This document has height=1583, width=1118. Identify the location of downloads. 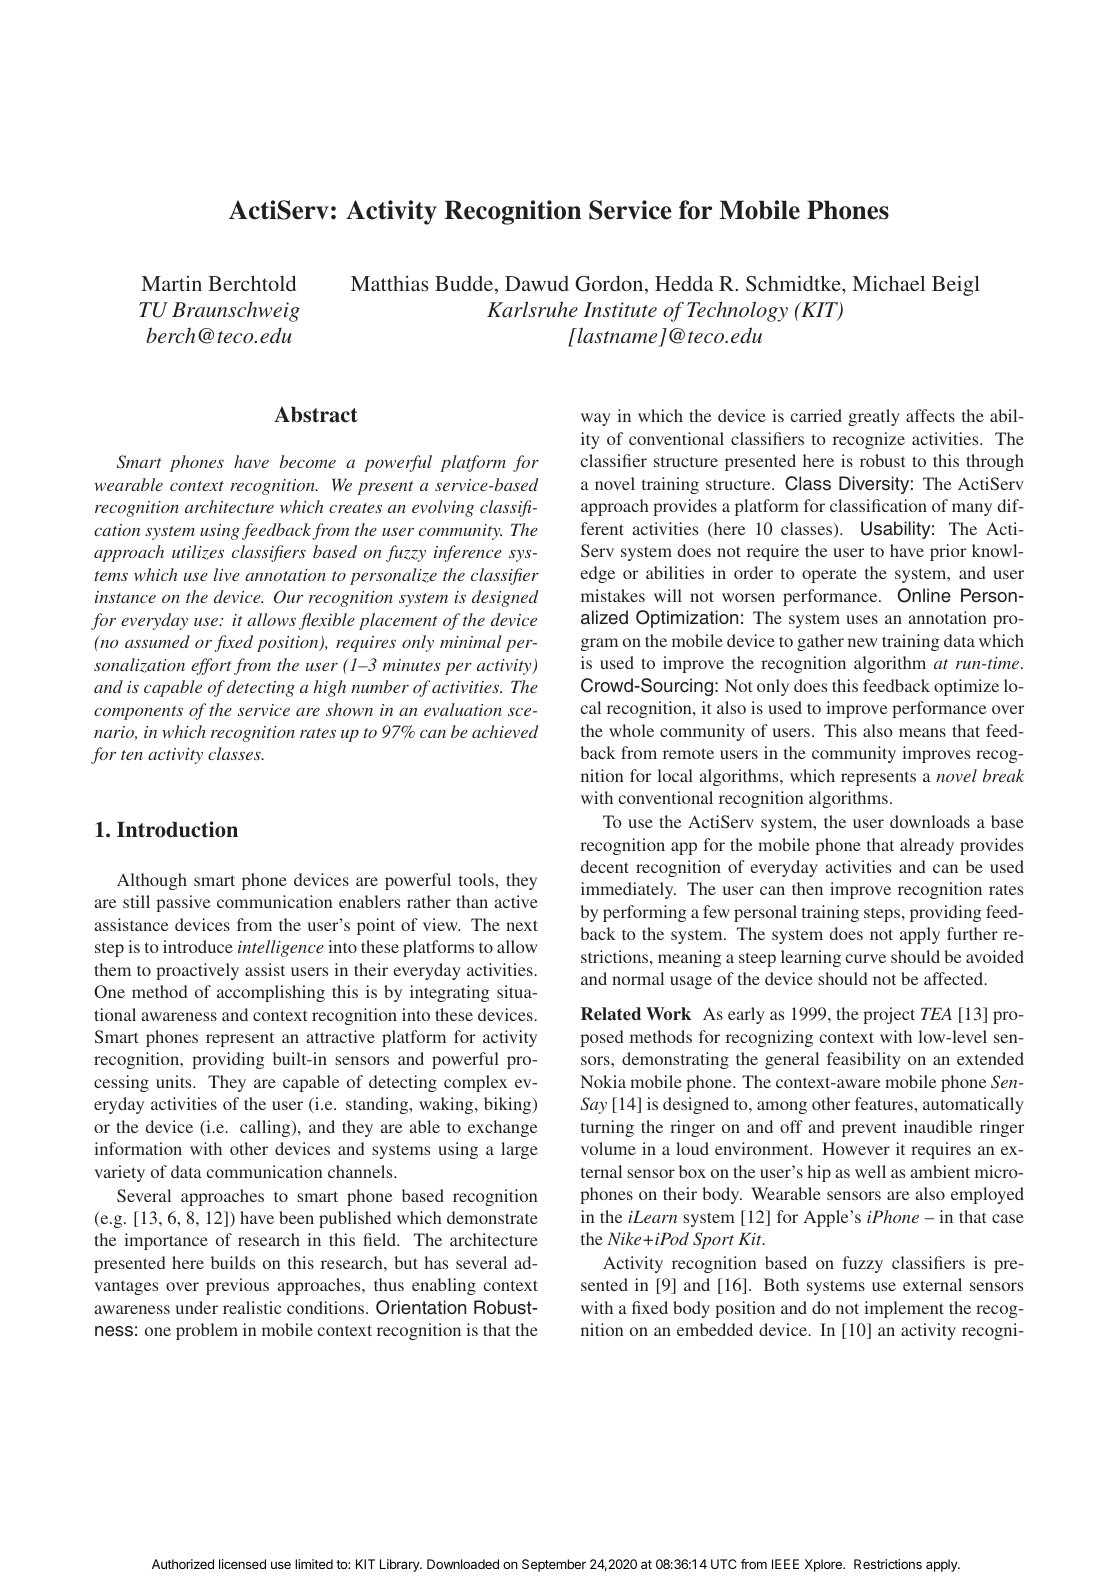
(930, 821).
